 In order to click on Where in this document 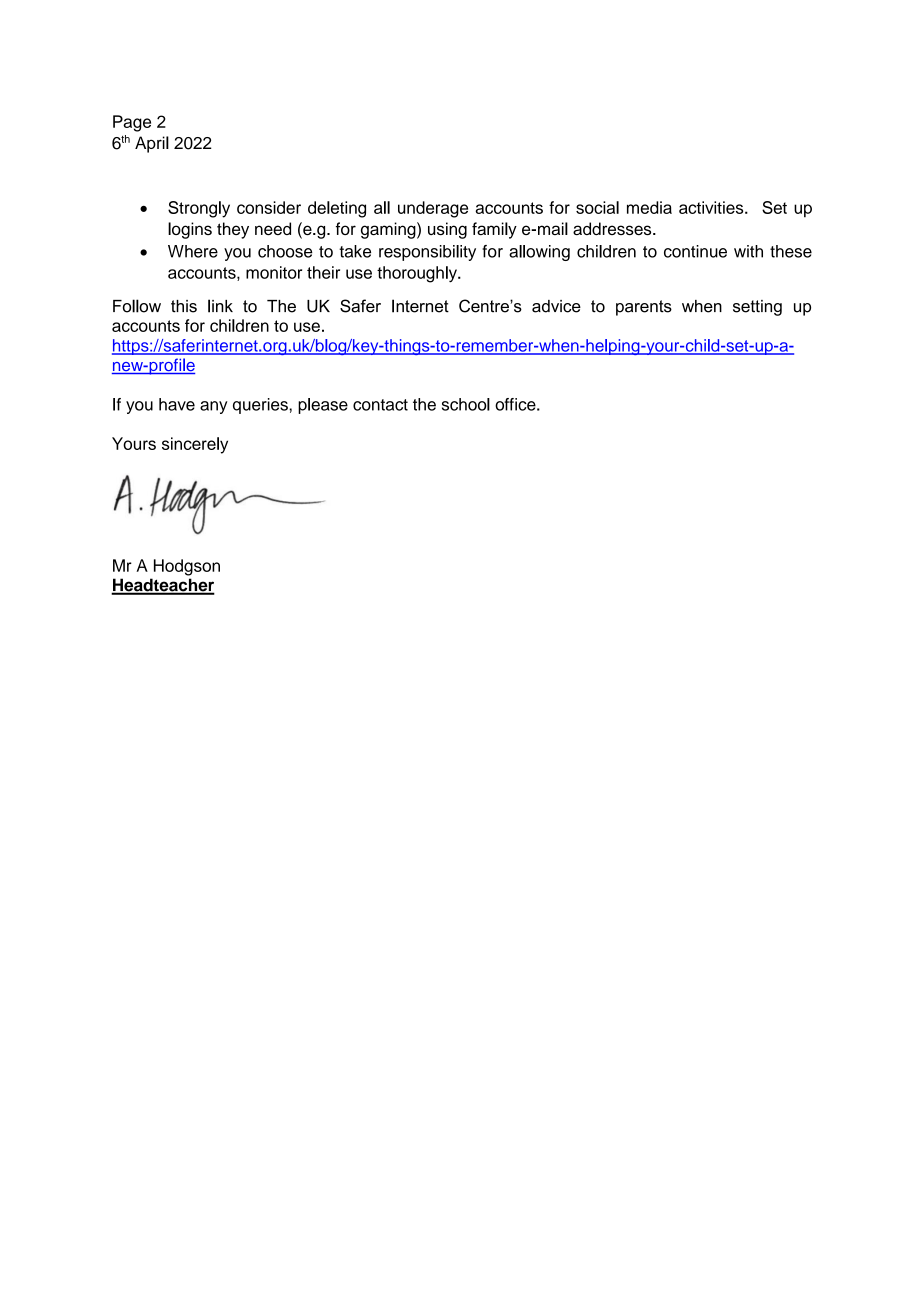, I will do `click(193, 251)`.
